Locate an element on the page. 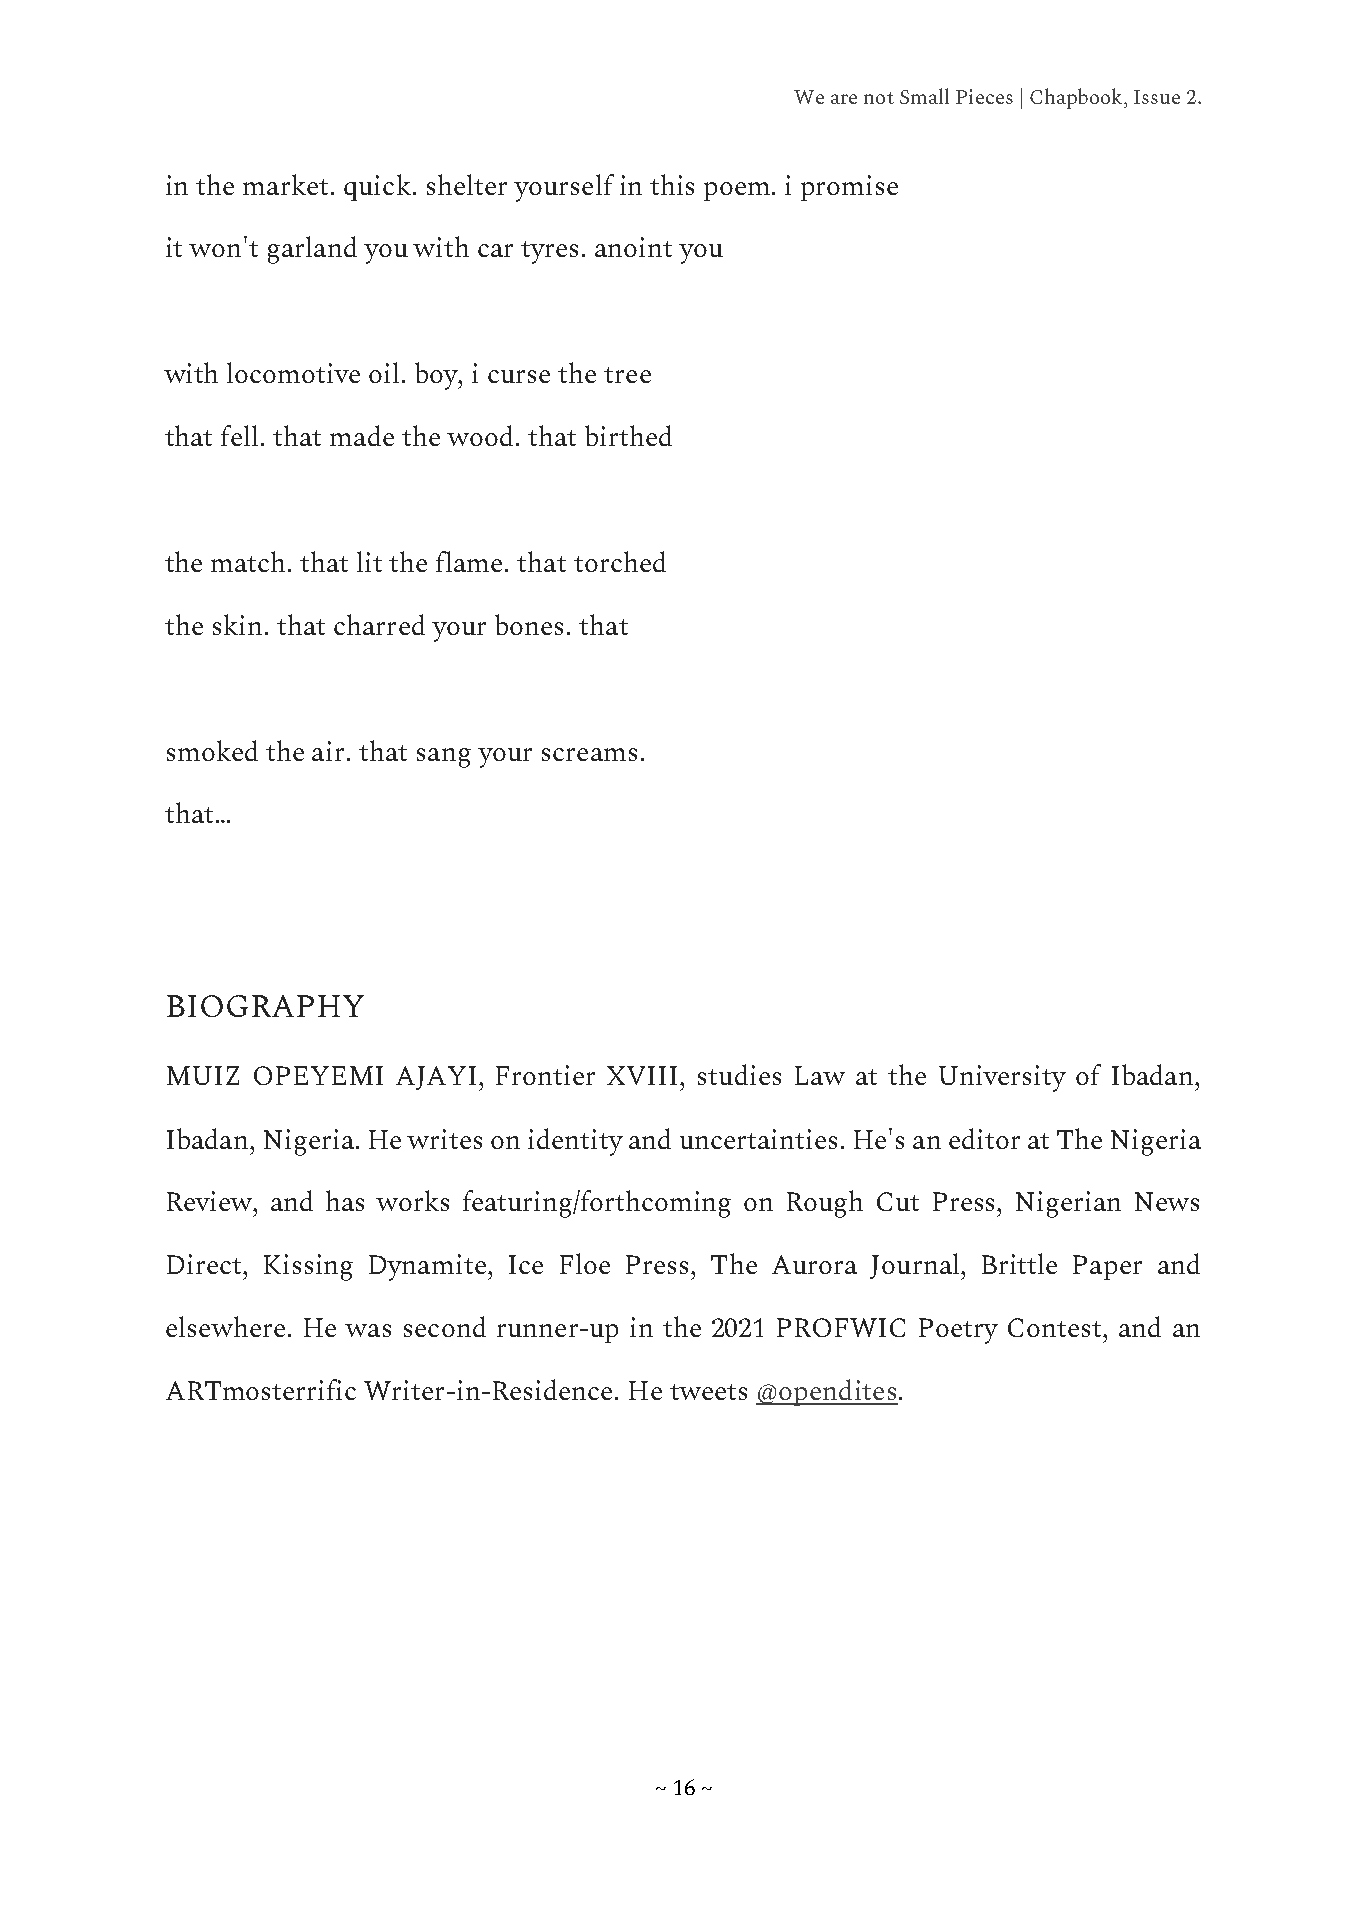 Image resolution: width=1367 pixels, height=1932 pixels. tweets is located at coordinates (708, 1392).
